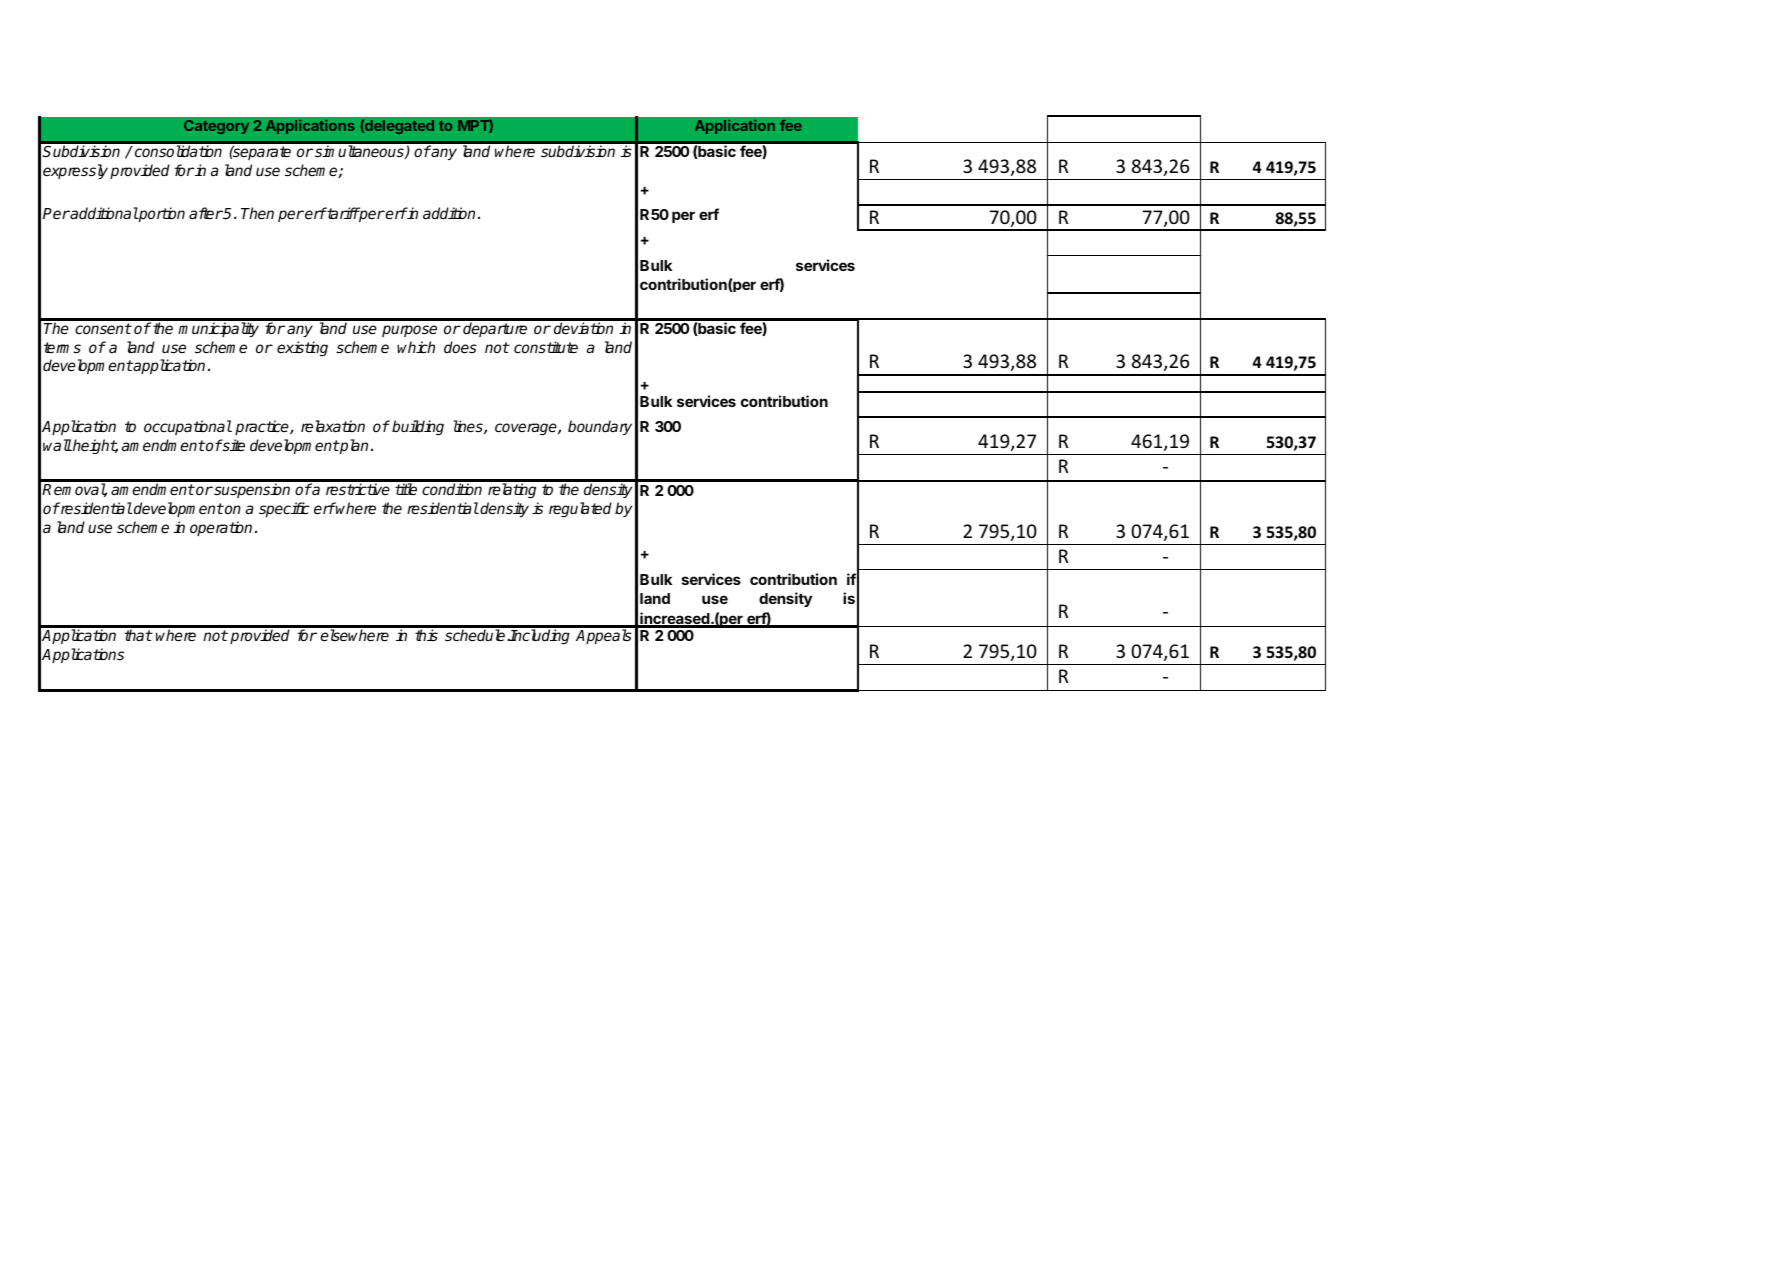  I want to click on practice, so click(263, 427).
